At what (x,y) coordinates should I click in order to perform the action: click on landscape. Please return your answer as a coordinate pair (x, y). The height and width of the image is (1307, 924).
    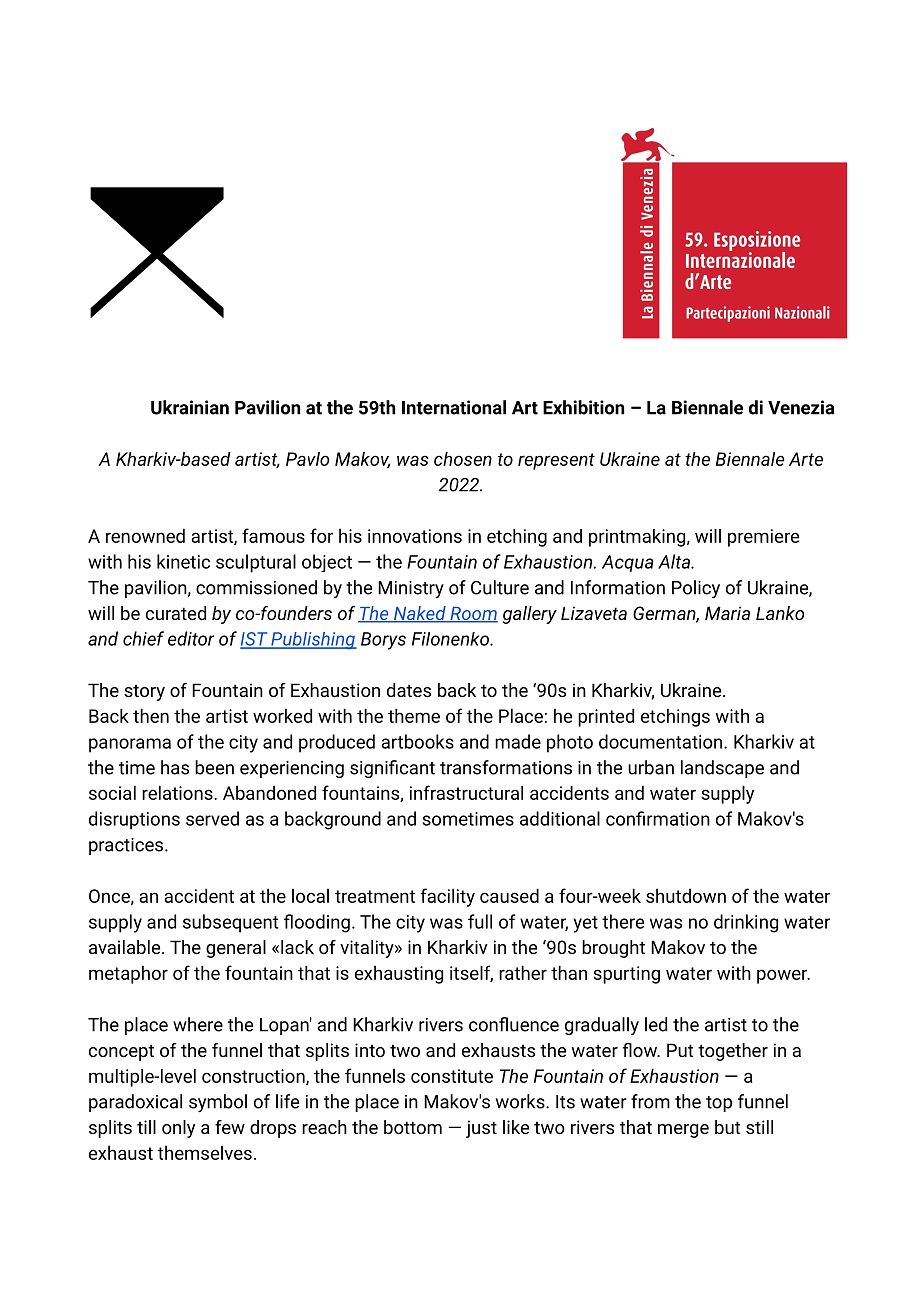
    Looking at the image, I should click on (722, 769).
